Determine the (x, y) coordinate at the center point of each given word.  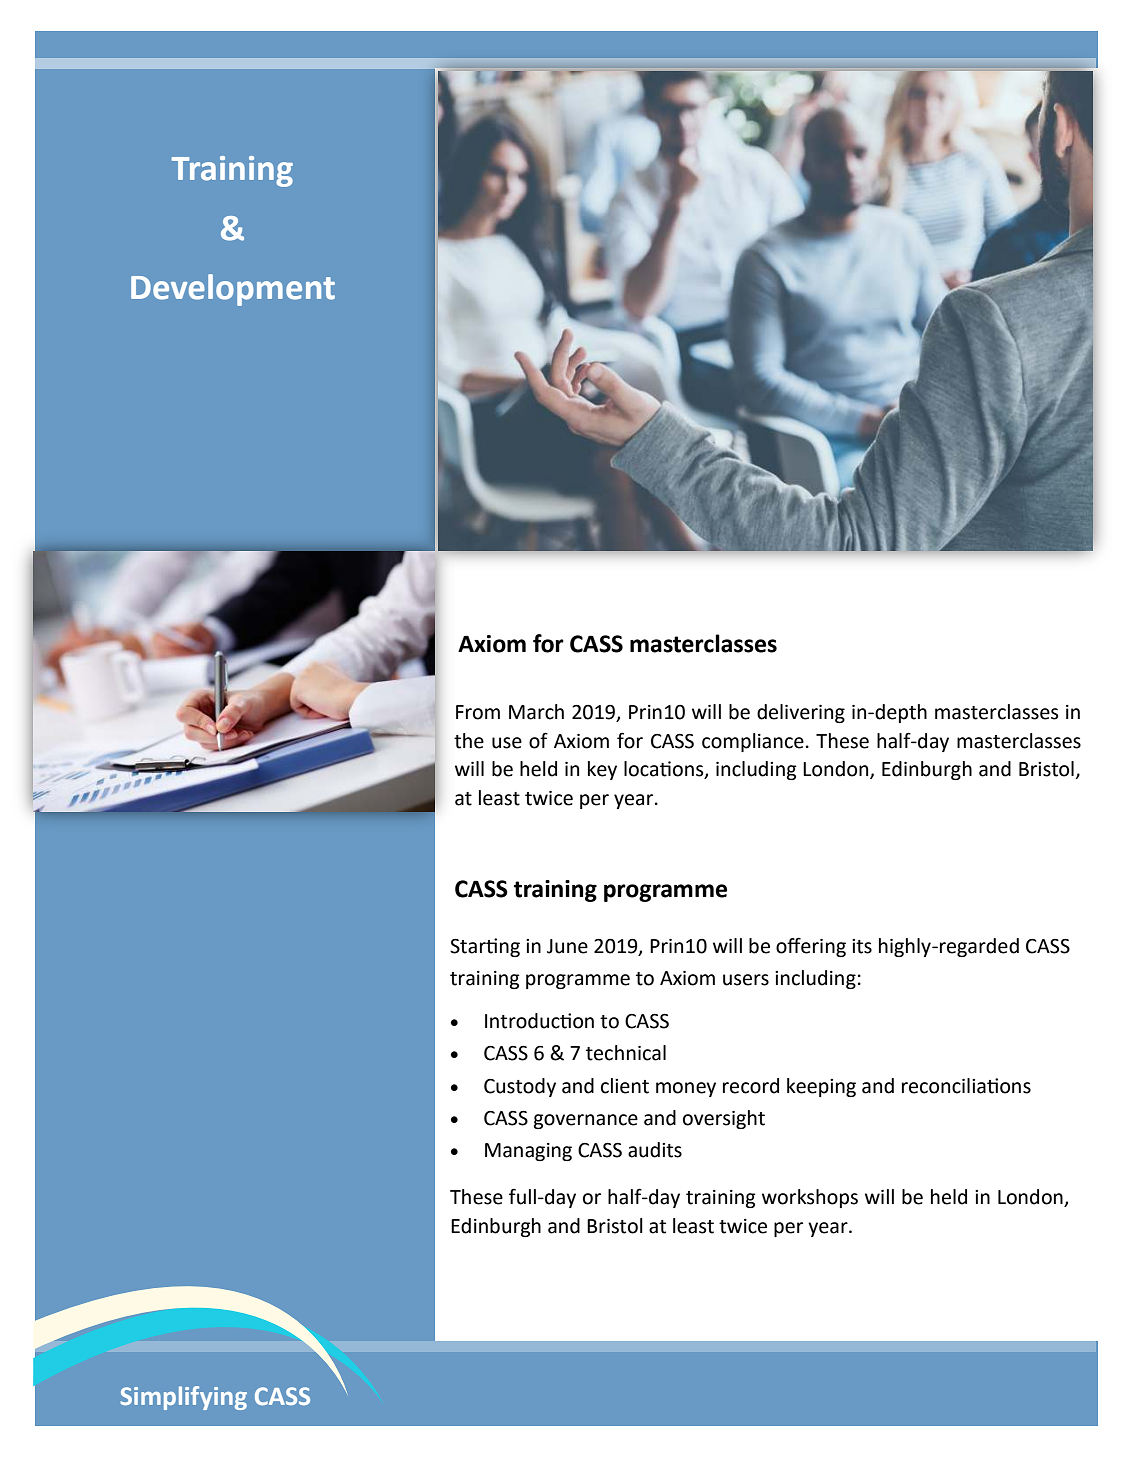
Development (233, 290)
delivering (801, 713)
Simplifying (183, 1398)
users (746, 980)
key (602, 770)
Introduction (539, 1021)
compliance (753, 742)
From (478, 712)
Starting (485, 947)
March (536, 712)
